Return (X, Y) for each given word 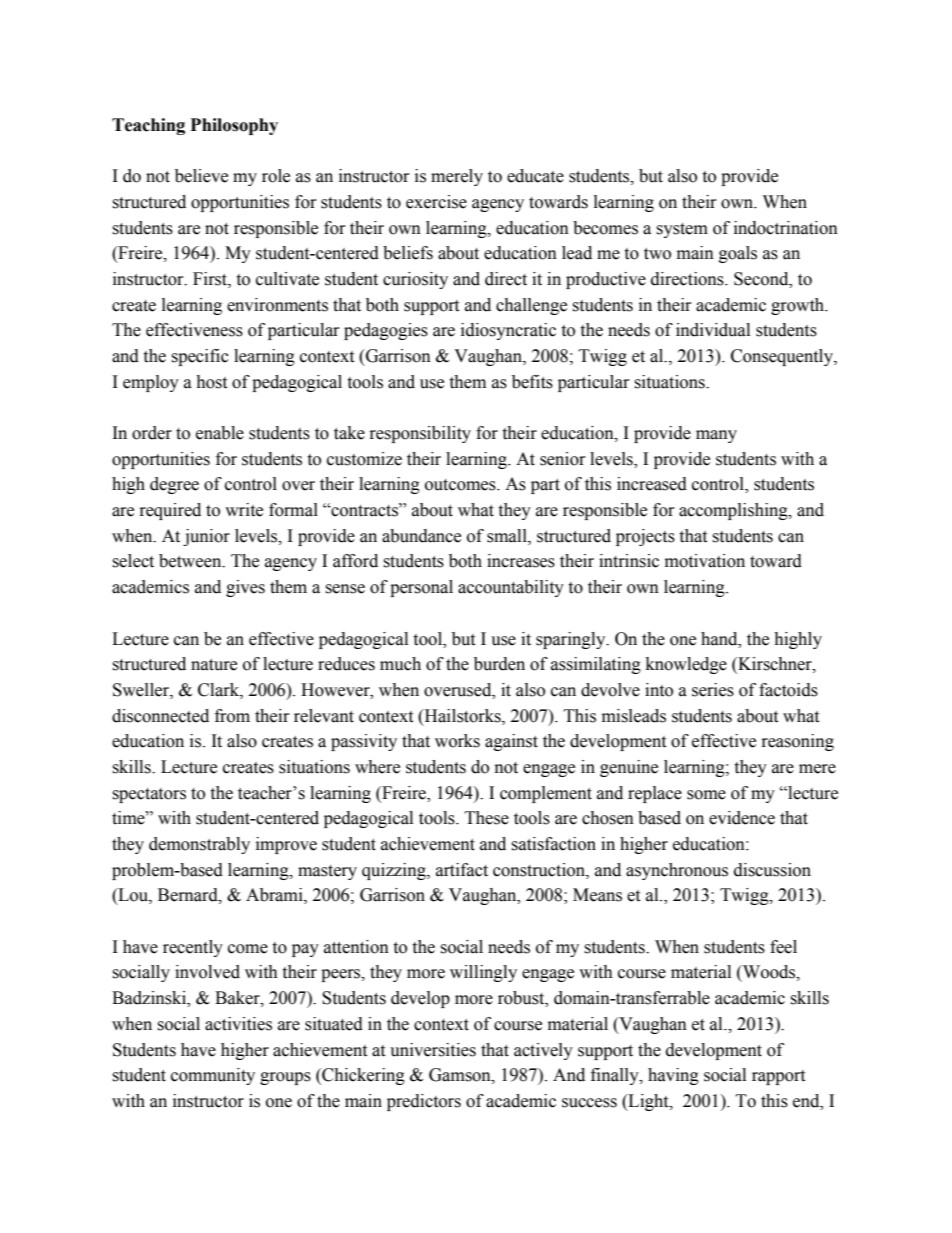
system (682, 230)
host (211, 382)
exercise (436, 202)
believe (201, 176)
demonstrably (199, 845)
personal (421, 588)
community (213, 1076)
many (716, 436)
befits (532, 382)
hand (720, 639)
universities (433, 1050)
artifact (462, 870)
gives (245, 588)
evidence (742, 818)
